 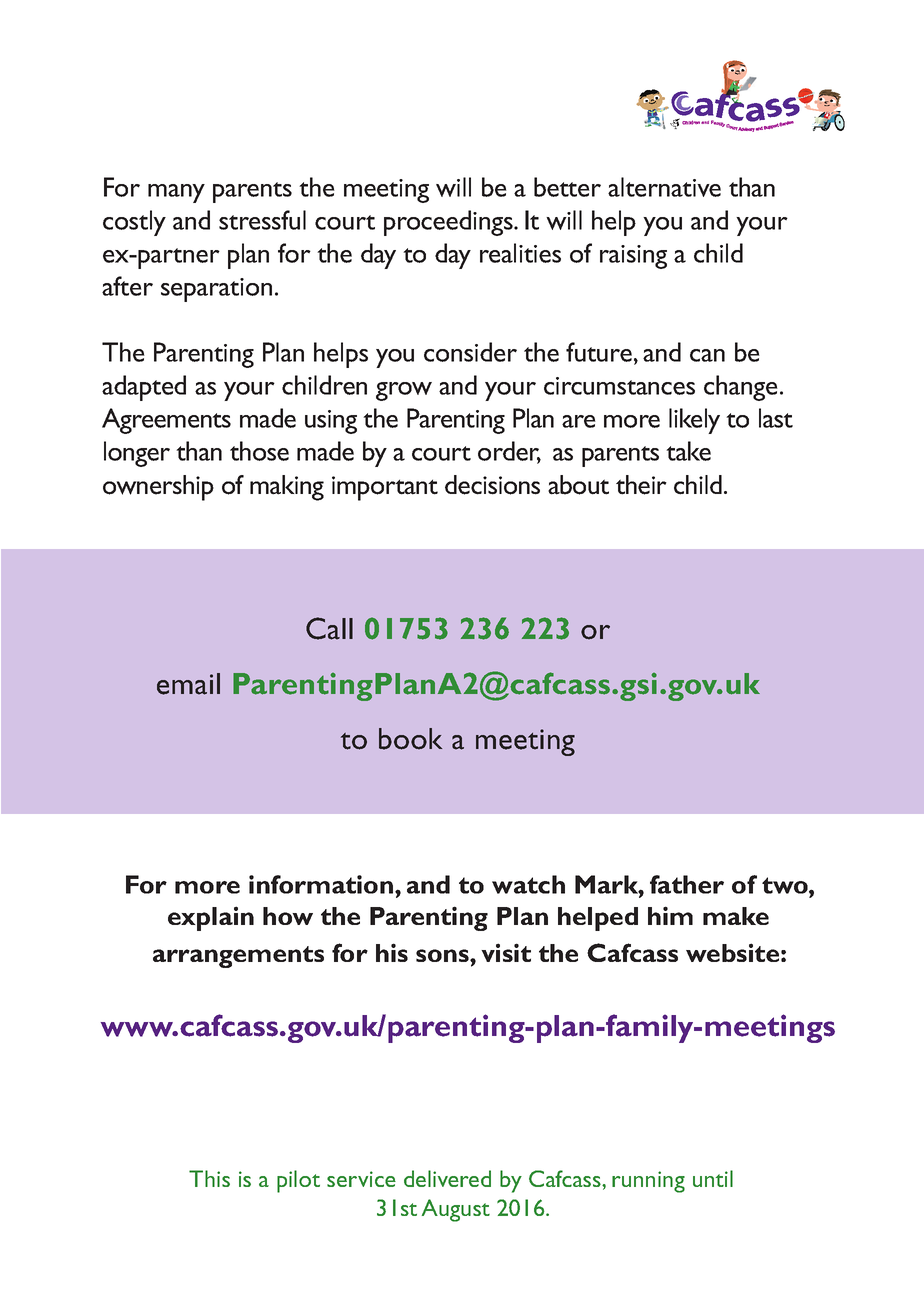 What do you see at coordinates (211, 918) in the screenshot?
I see `explain` at bounding box center [211, 918].
